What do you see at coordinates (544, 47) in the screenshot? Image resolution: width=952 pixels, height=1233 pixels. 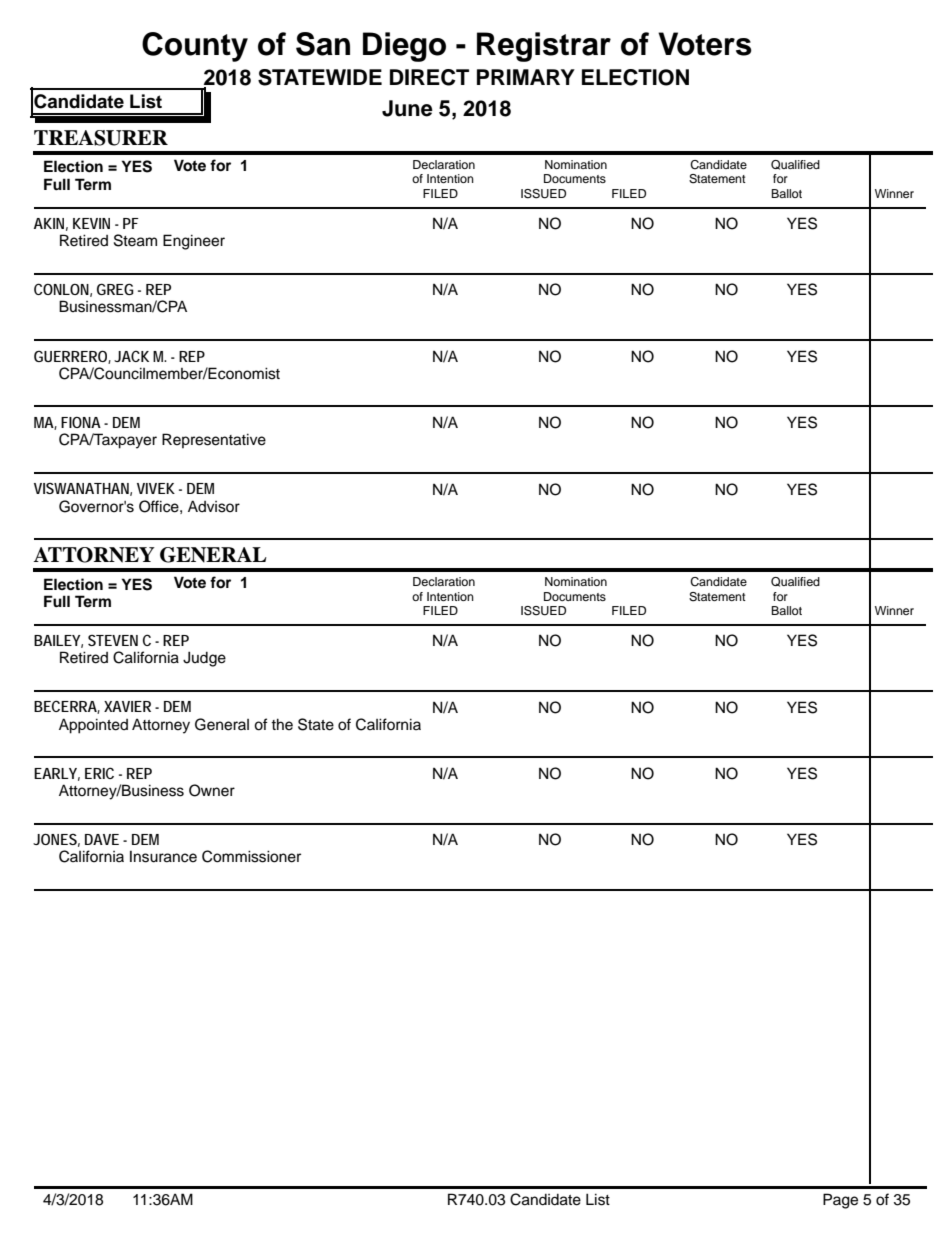 I see `Registrar` at bounding box center [544, 47].
